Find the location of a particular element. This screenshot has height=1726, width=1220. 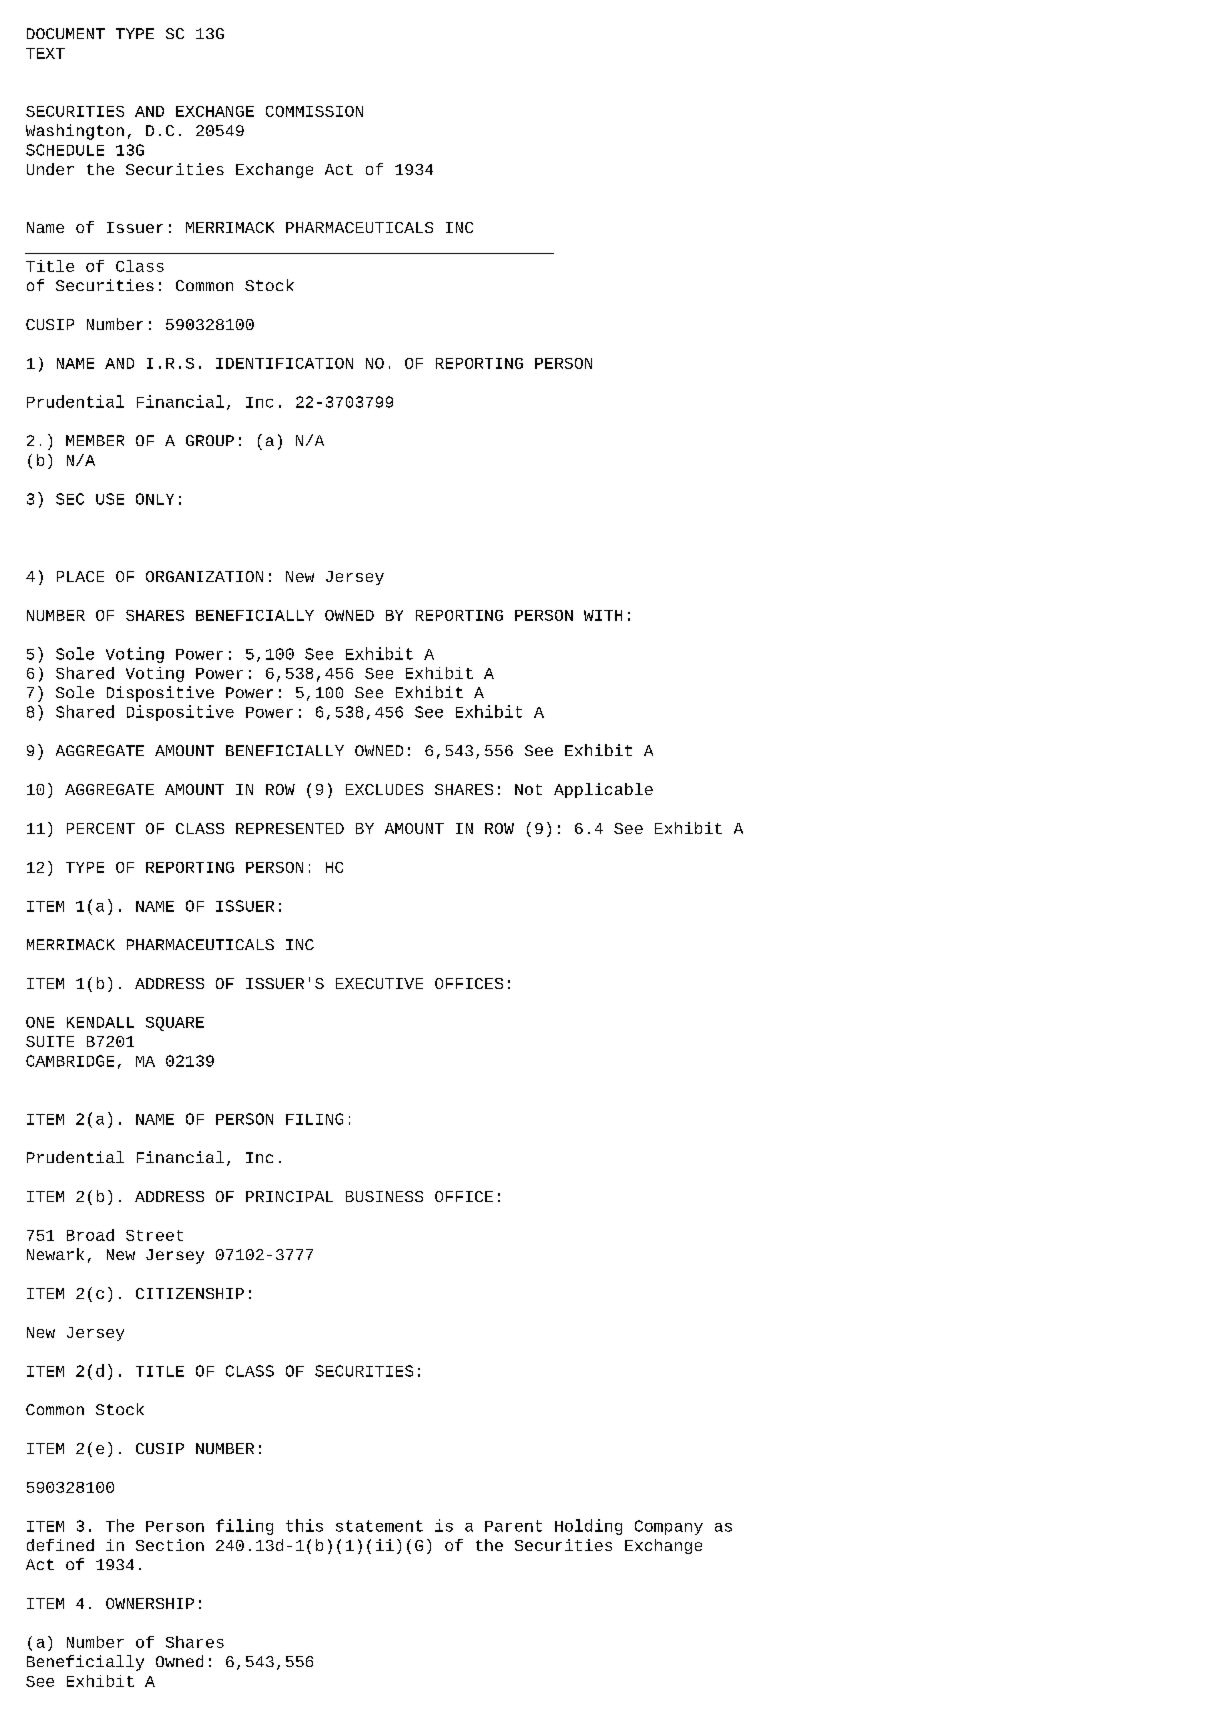

OWNERSHIP is located at coordinates (150, 1603).
